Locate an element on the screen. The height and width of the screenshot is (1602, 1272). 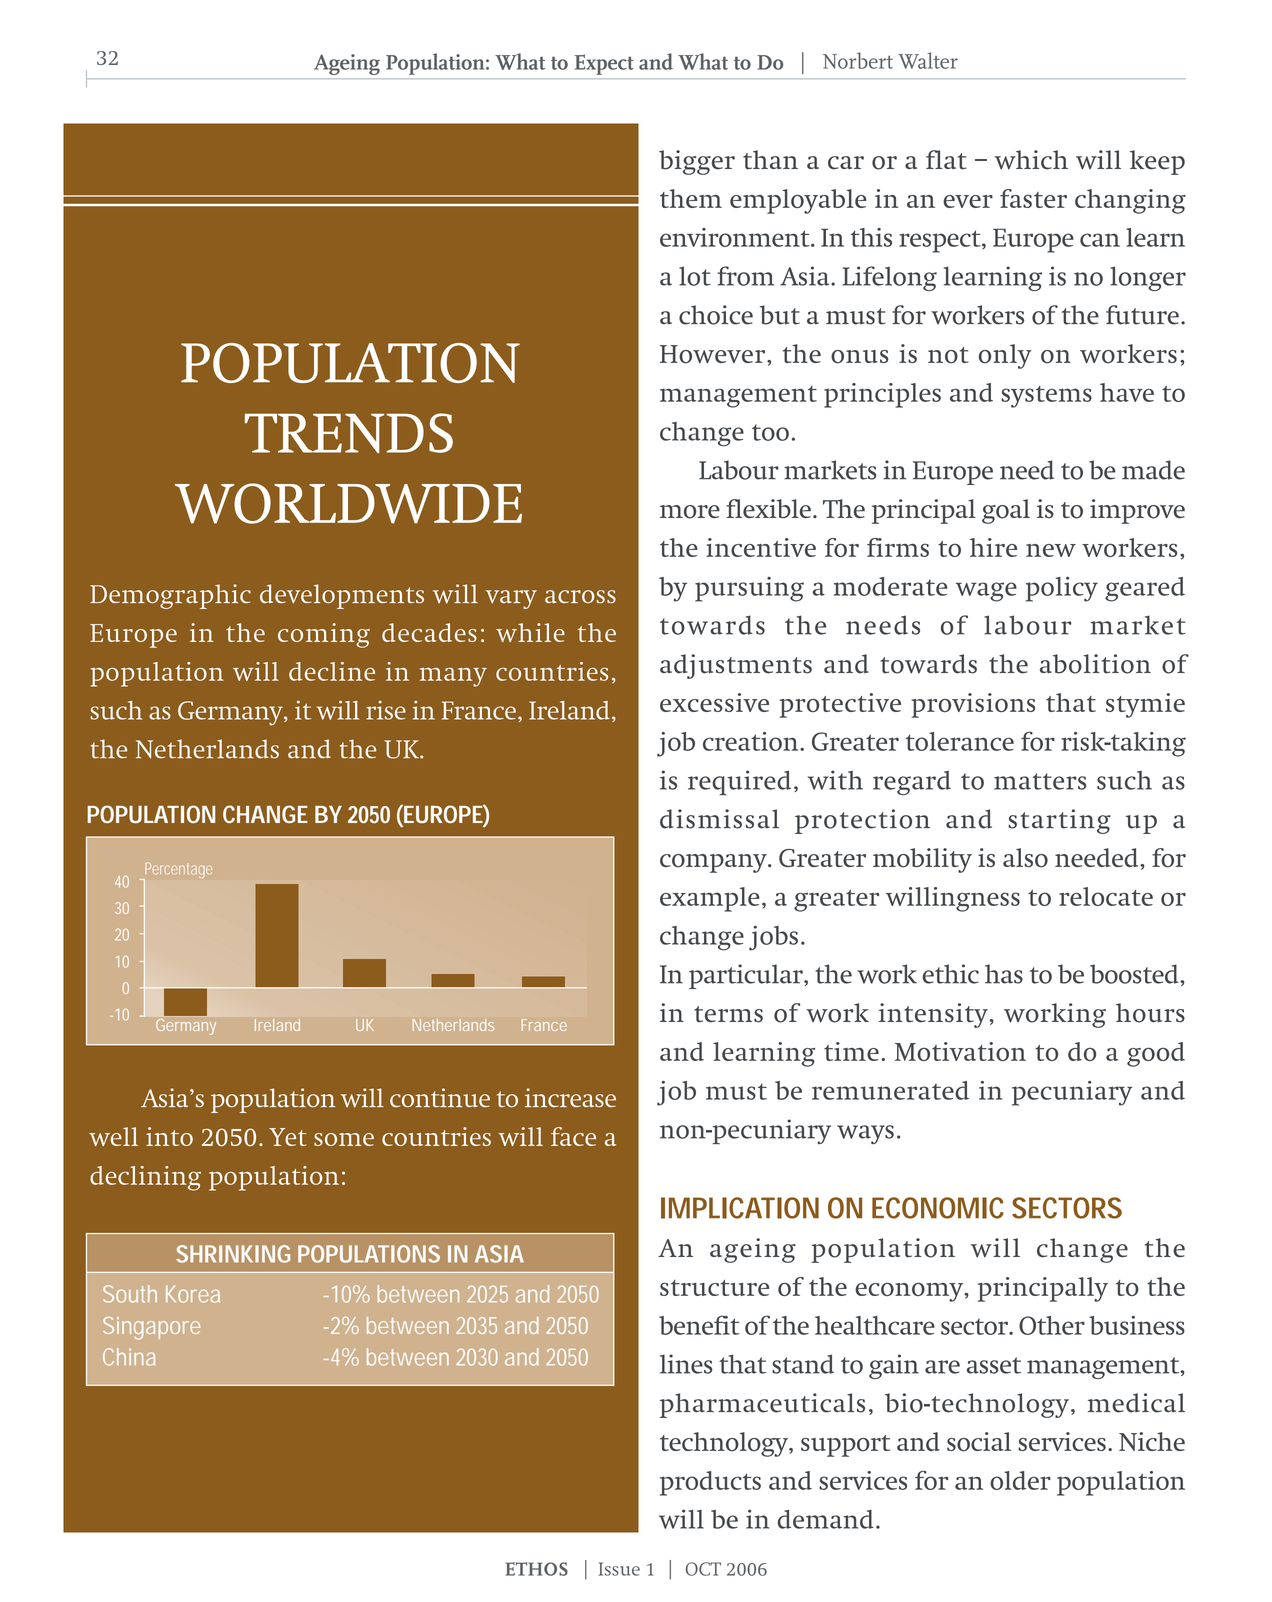
rise is located at coordinates (386, 710).
